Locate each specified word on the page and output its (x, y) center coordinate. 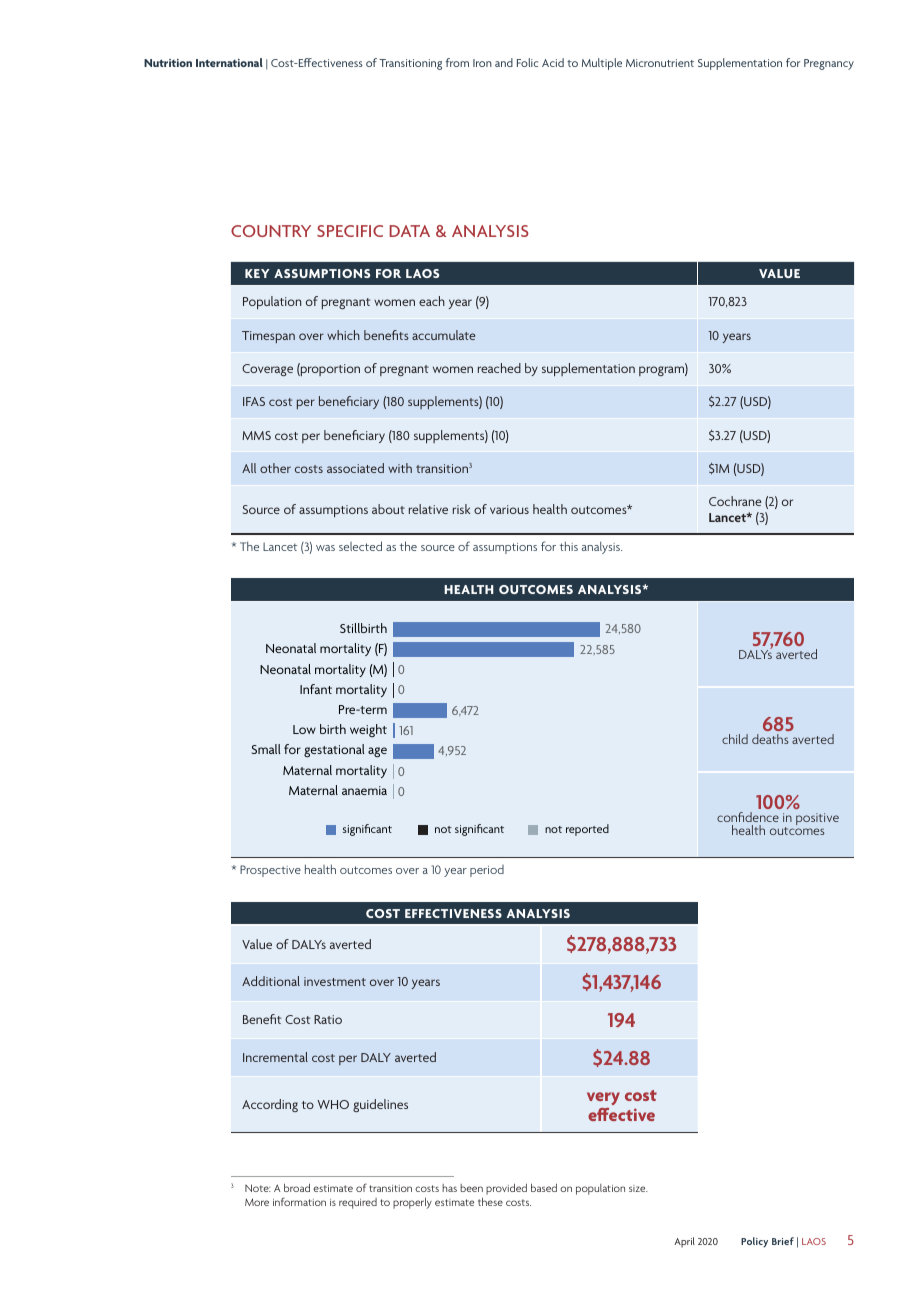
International (229, 62)
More (257, 1202)
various (509, 509)
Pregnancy (829, 64)
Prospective (270, 871)
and (504, 62)
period (487, 871)
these (490, 1201)
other (275, 468)
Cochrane (735, 501)
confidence (748, 817)
